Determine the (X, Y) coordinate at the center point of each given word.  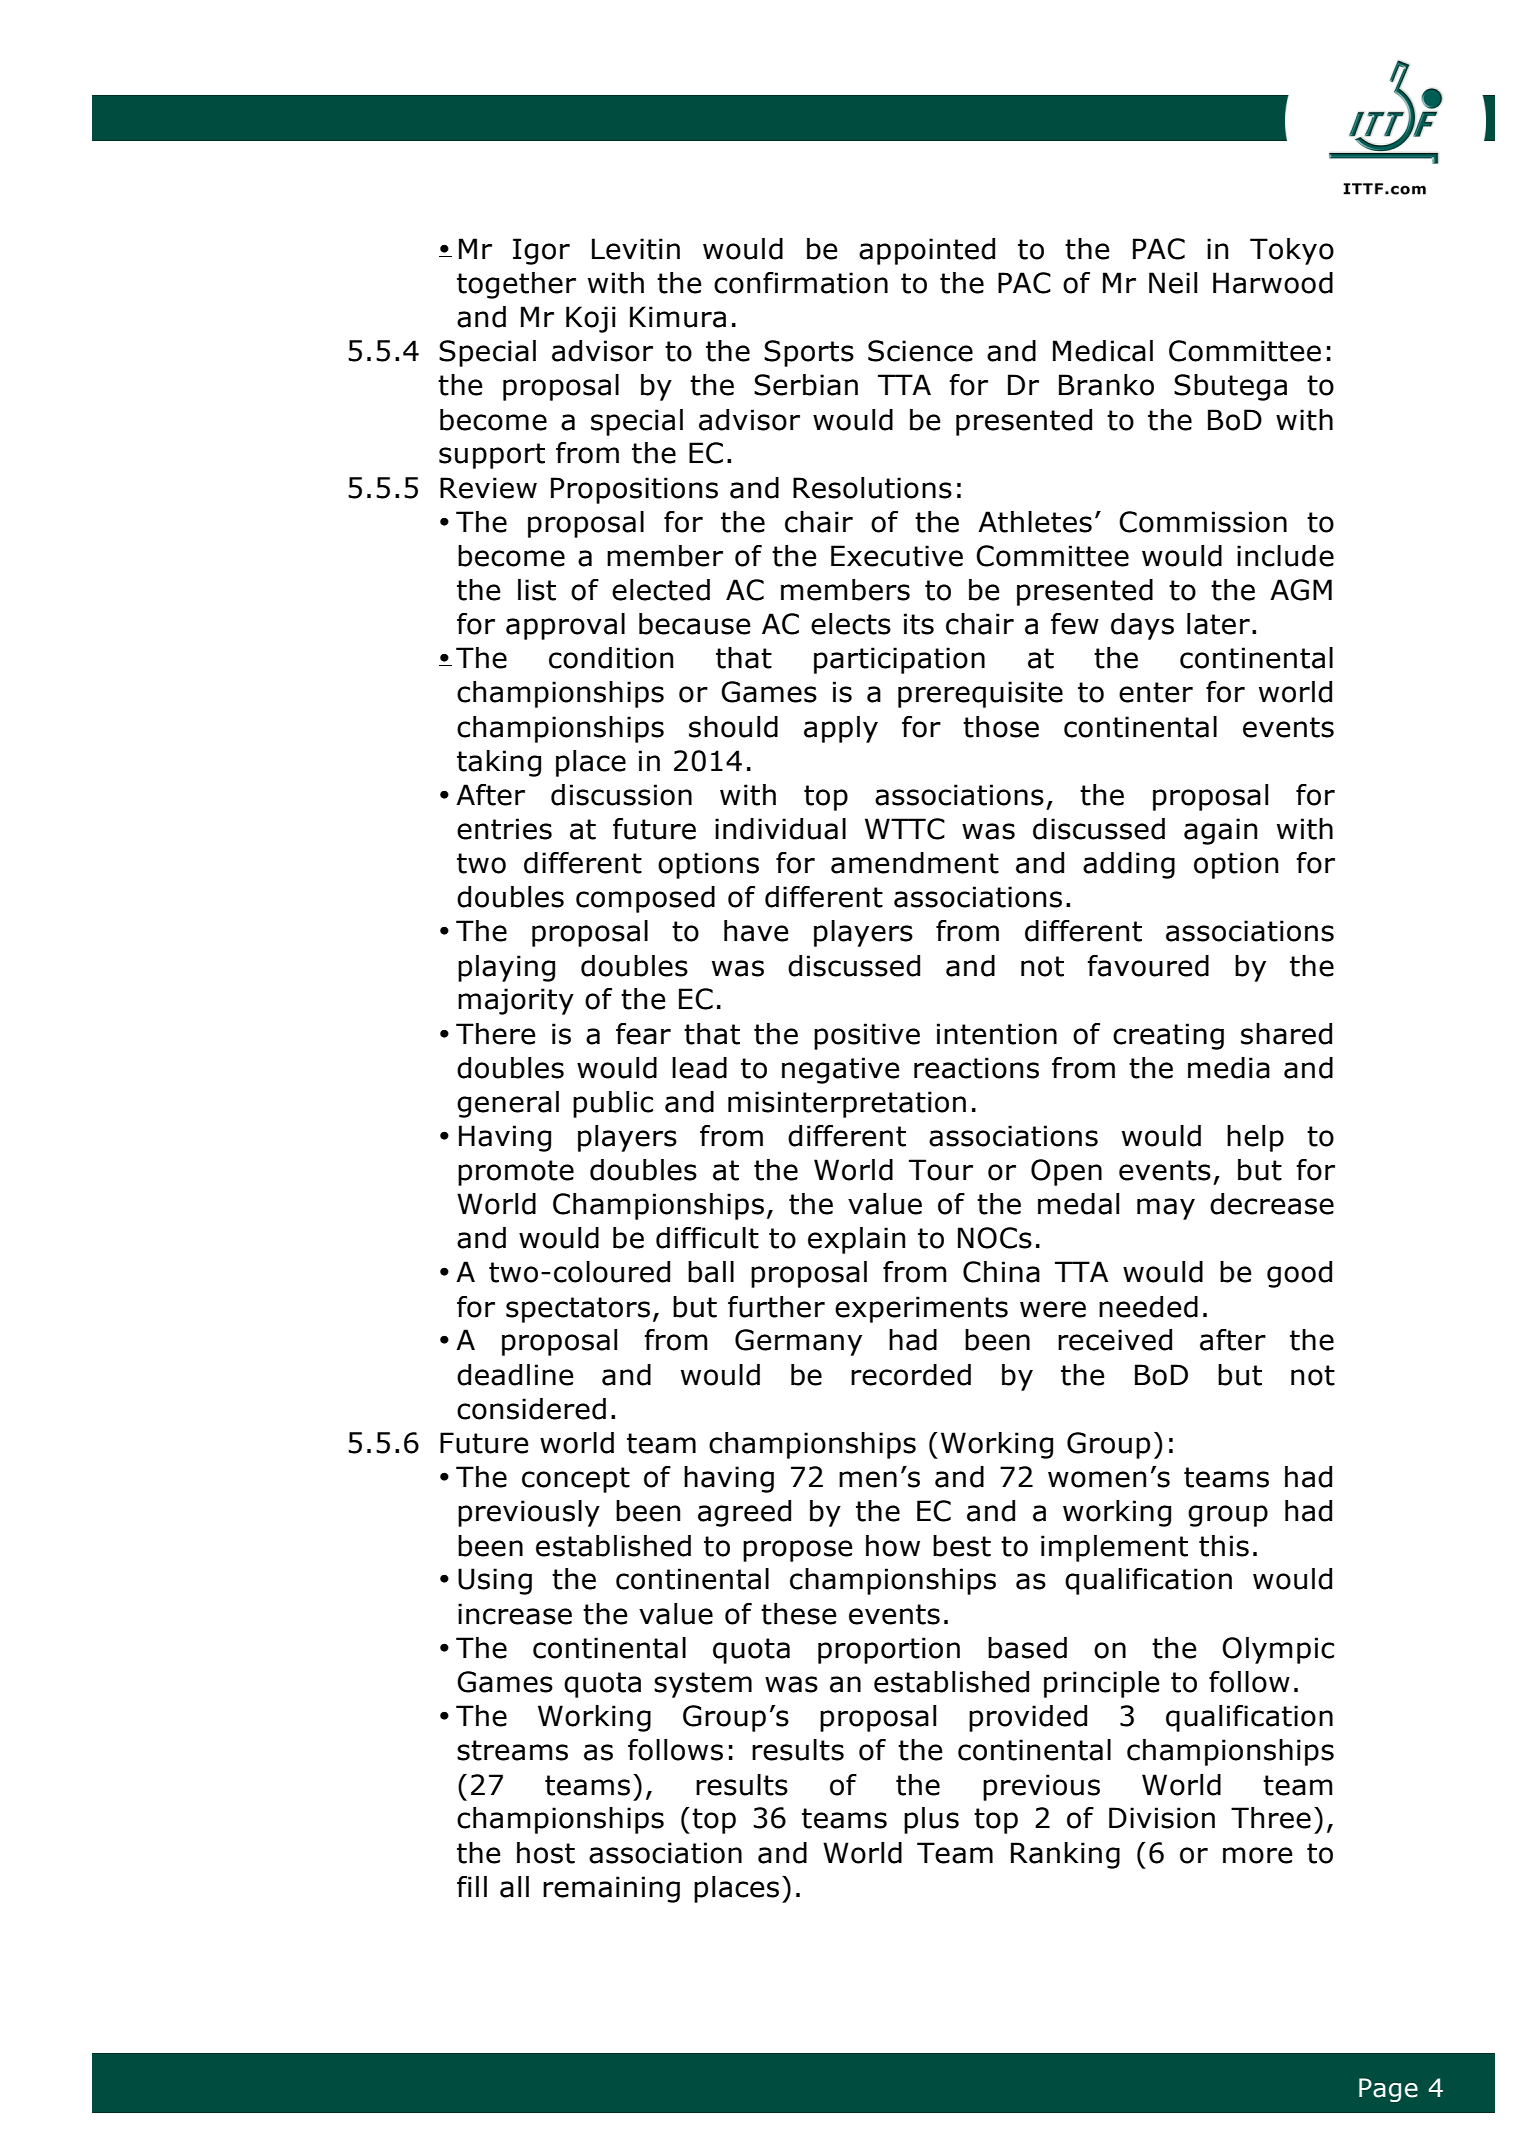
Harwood (1273, 283)
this (1224, 1546)
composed (645, 899)
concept (576, 1480)
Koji (591, 319)
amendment (915, 863)
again (1220, 831)
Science (920, 351)
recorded (911, 1375)
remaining (611, 1889)
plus (931, 1820)
